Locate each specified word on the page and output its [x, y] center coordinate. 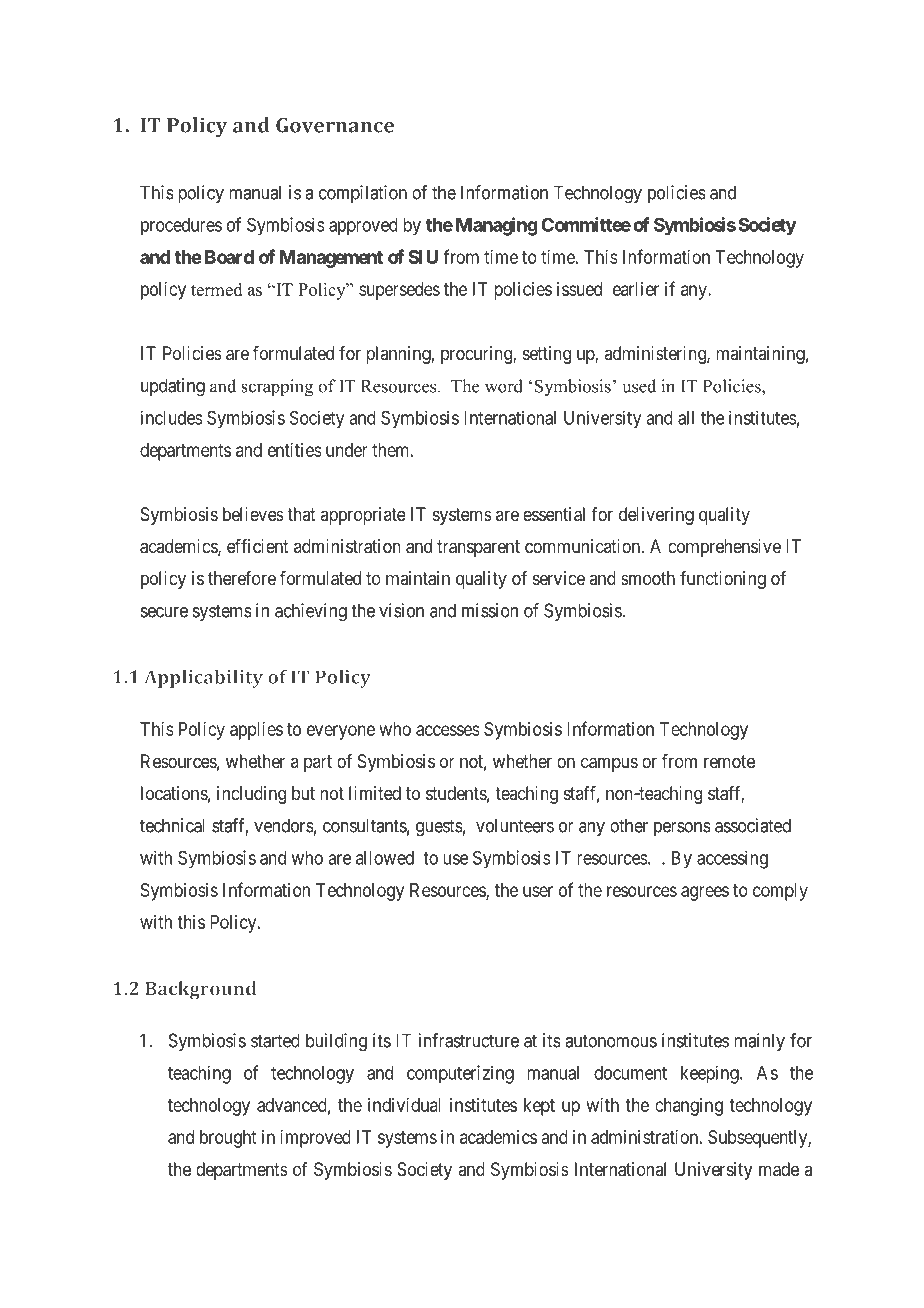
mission [490, 610]
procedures [181, 227]
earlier [636, 289]
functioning [723, 580]
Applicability [203, 679]
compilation [363, 194]
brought [228, 1139]
